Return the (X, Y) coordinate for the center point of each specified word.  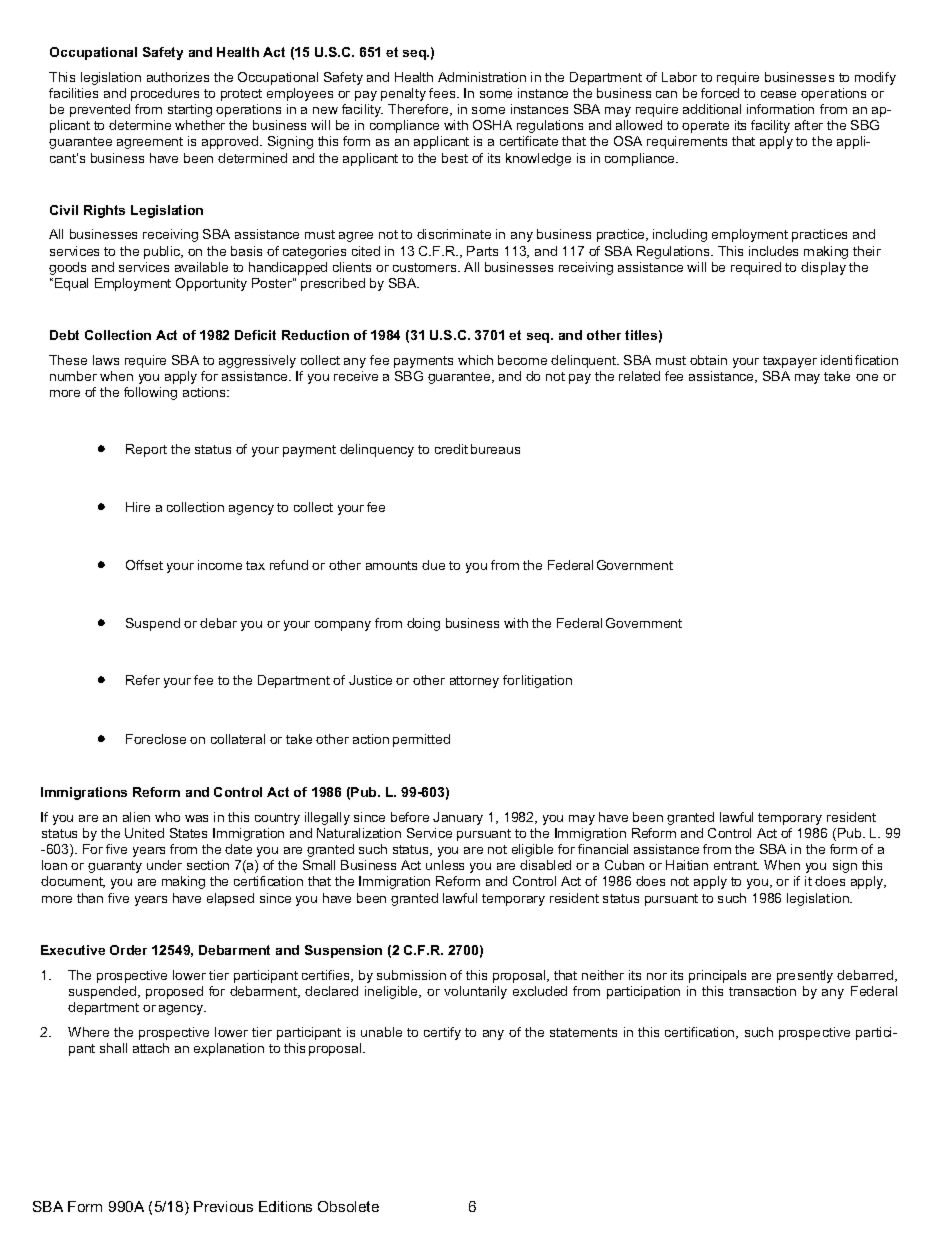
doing (423, 624)
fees (443, 93)
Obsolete (348, 1206)
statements (583, 1032)
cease (778, 94)
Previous (223, 1206)
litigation (547, 681)
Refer (143, 680)
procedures (165, 94)
